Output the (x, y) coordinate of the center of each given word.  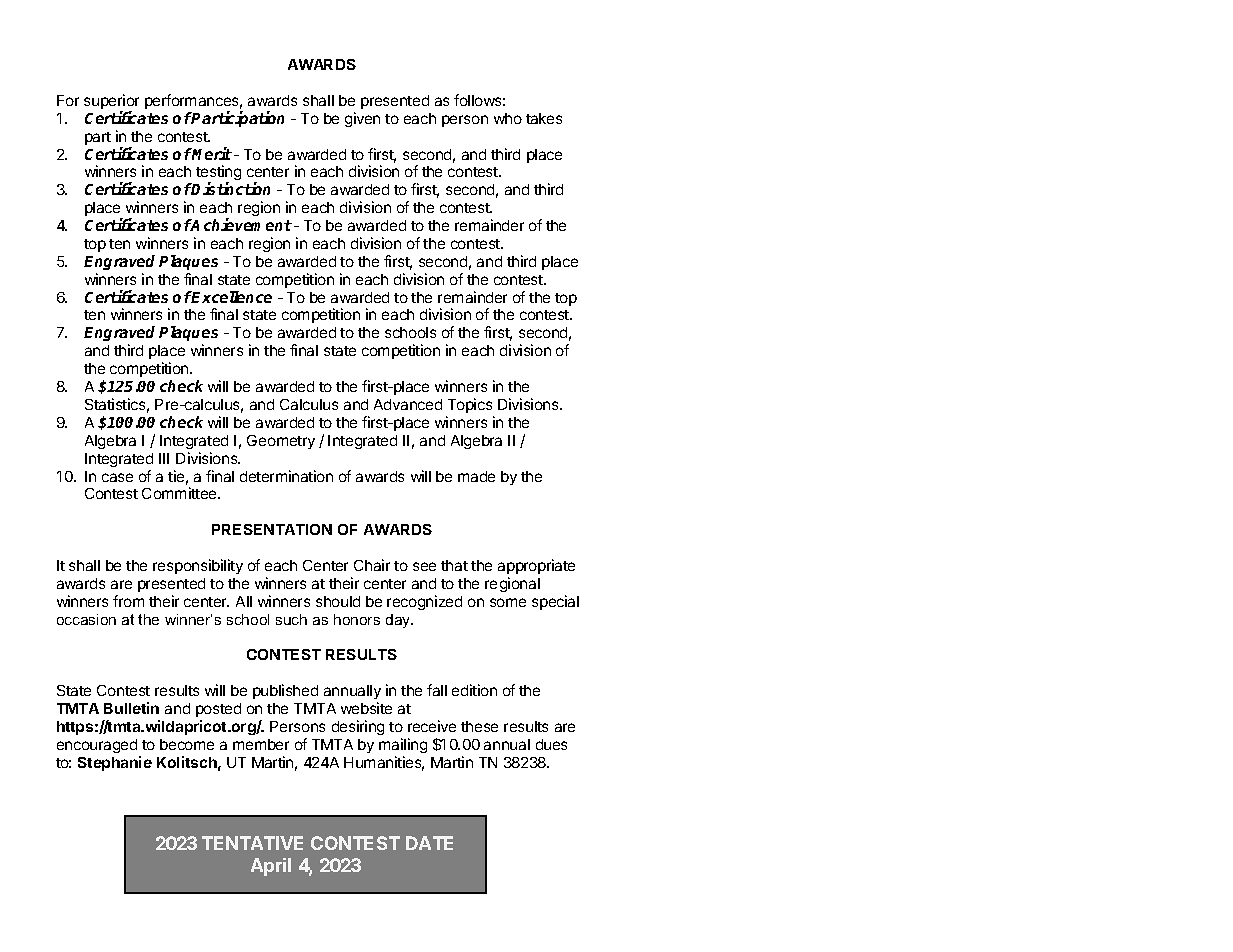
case (117, 477)
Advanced (408, 404)
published (285, 691)
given (362, 119)
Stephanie (115, 763)
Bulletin (131, 708)
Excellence (231, 297)
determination (286, 476)
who (508, 118)
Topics (470, 405)
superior (111, 103)
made (476, 476)
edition (474, 690)
